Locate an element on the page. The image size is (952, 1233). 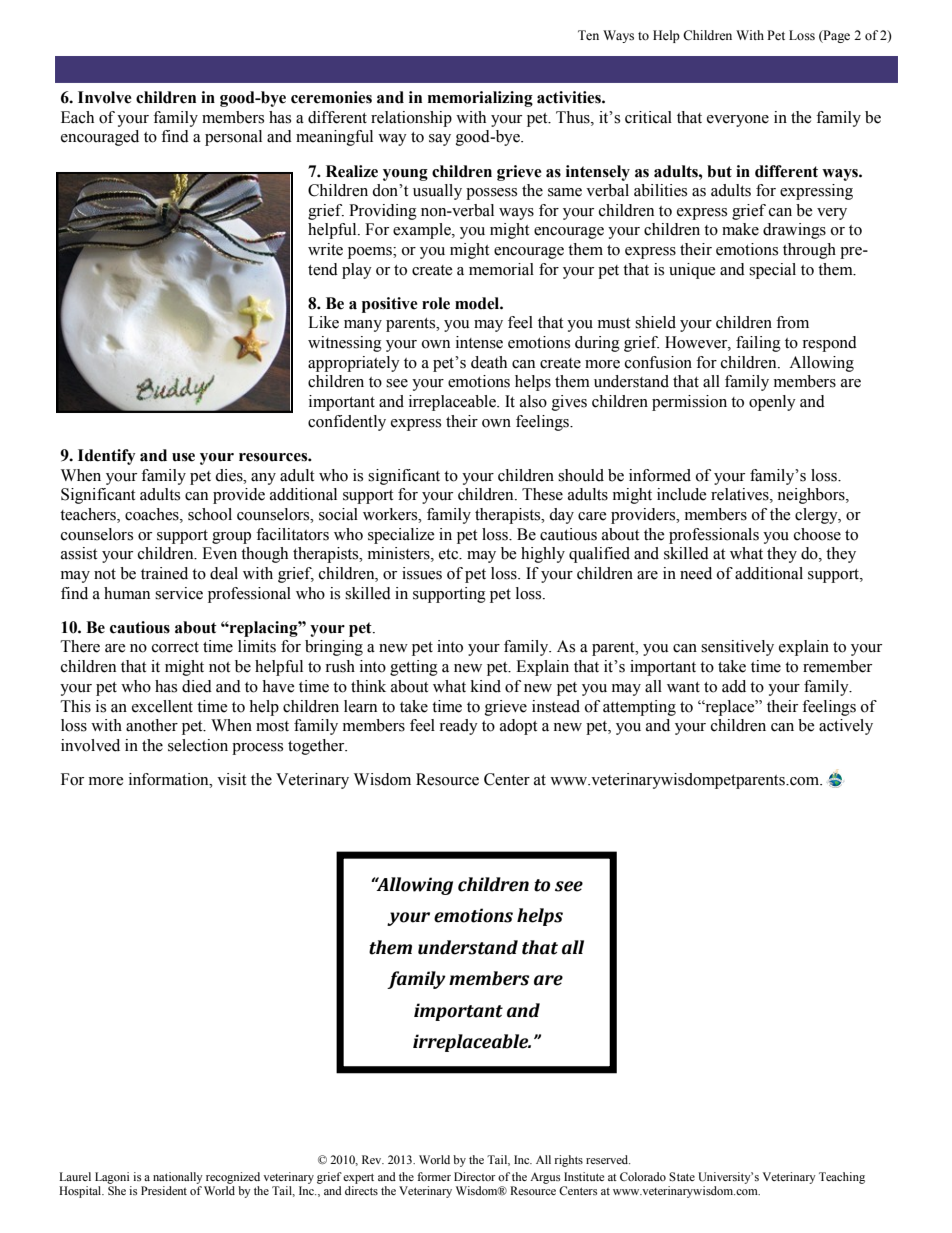
nationally is located at coordinates (178, 1178).
